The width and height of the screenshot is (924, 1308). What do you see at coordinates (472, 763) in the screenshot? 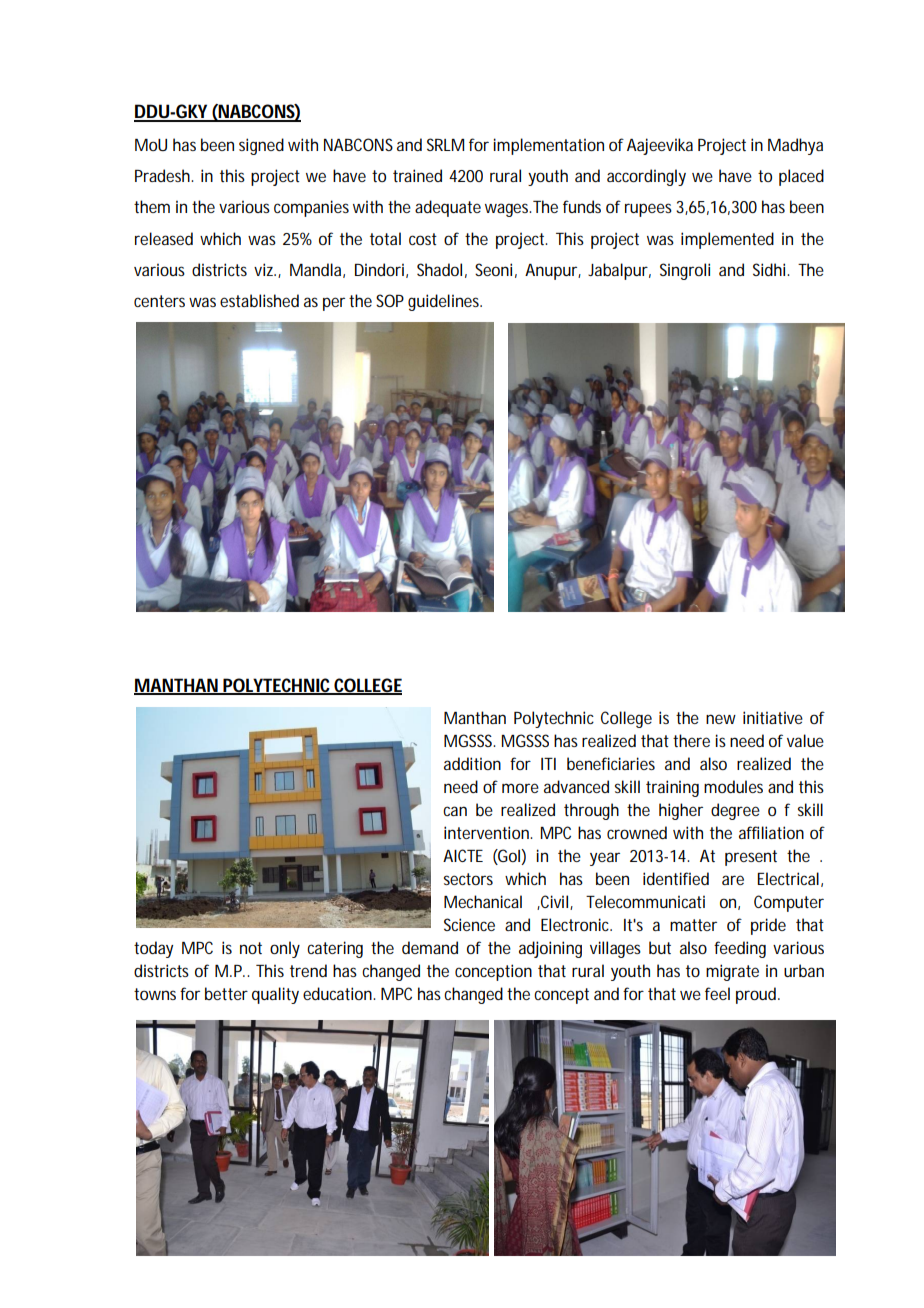
I see `addition` at bounding box center [472, 763].
